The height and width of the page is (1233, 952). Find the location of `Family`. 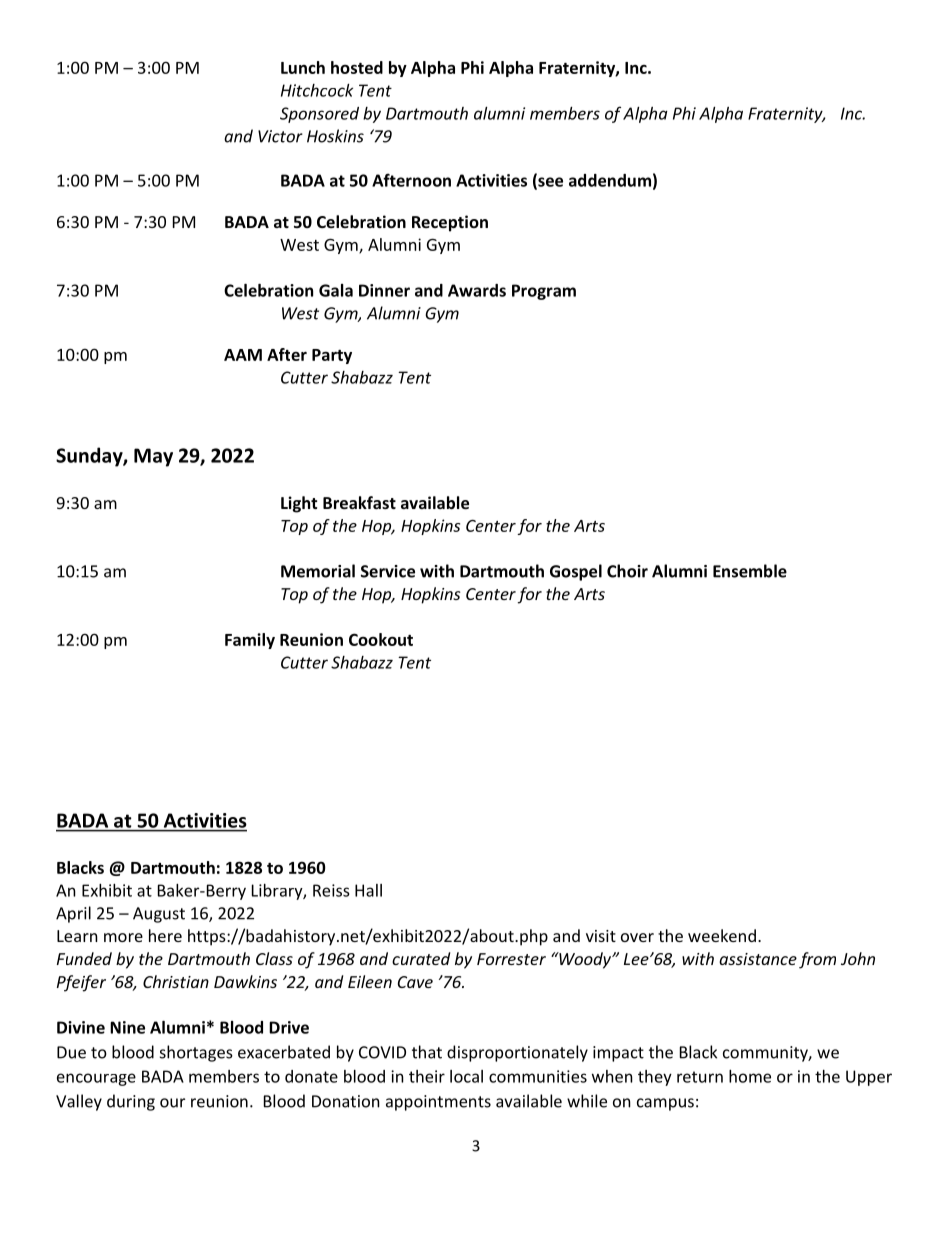

Family is located at coordinates (250, 641).
